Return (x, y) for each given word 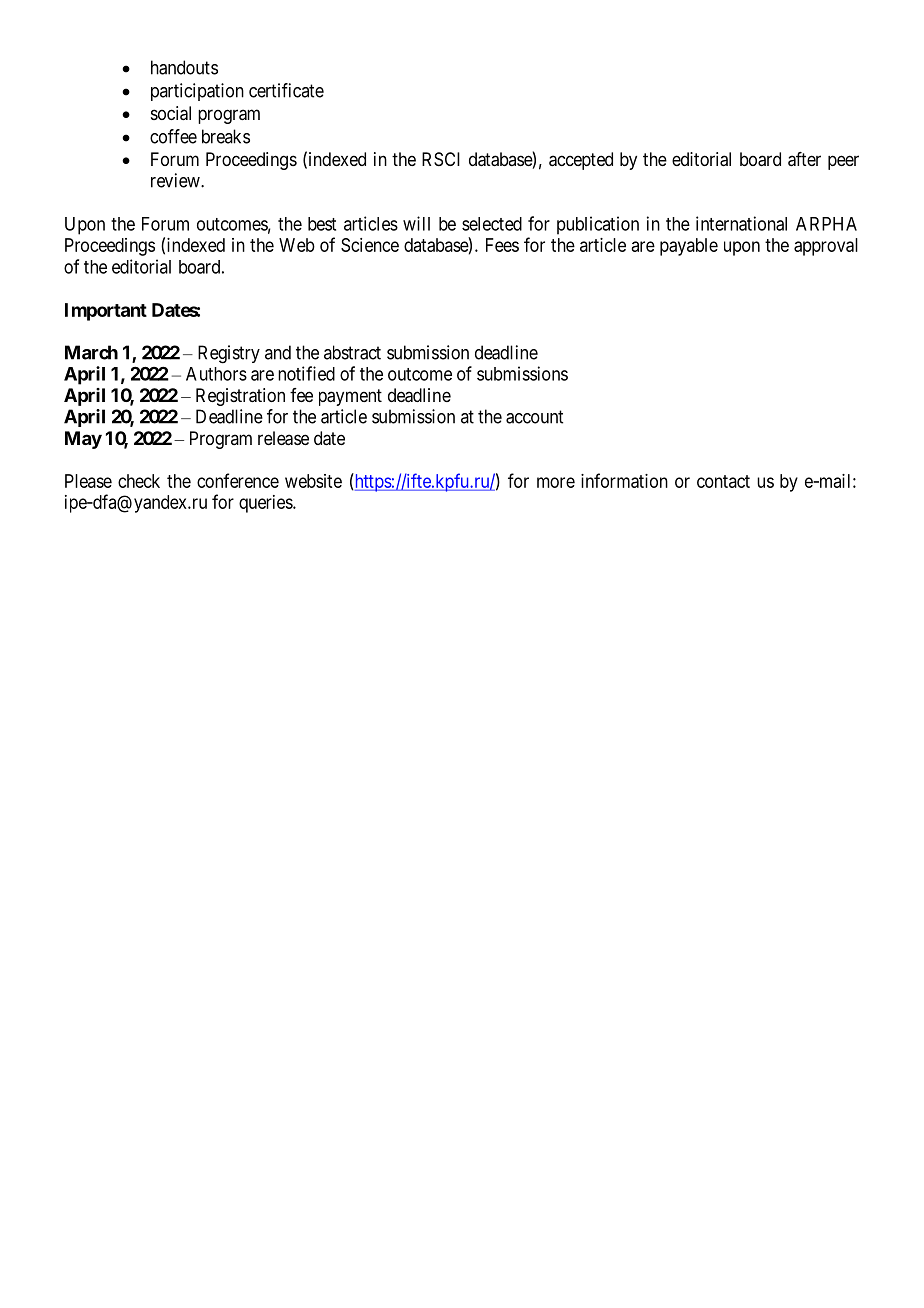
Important (106, 312)
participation (197, 92)
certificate (286, 90)
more (556, 482)
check (139, 481)
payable (689, 247)
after (804, 159)
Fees (502, 245)
